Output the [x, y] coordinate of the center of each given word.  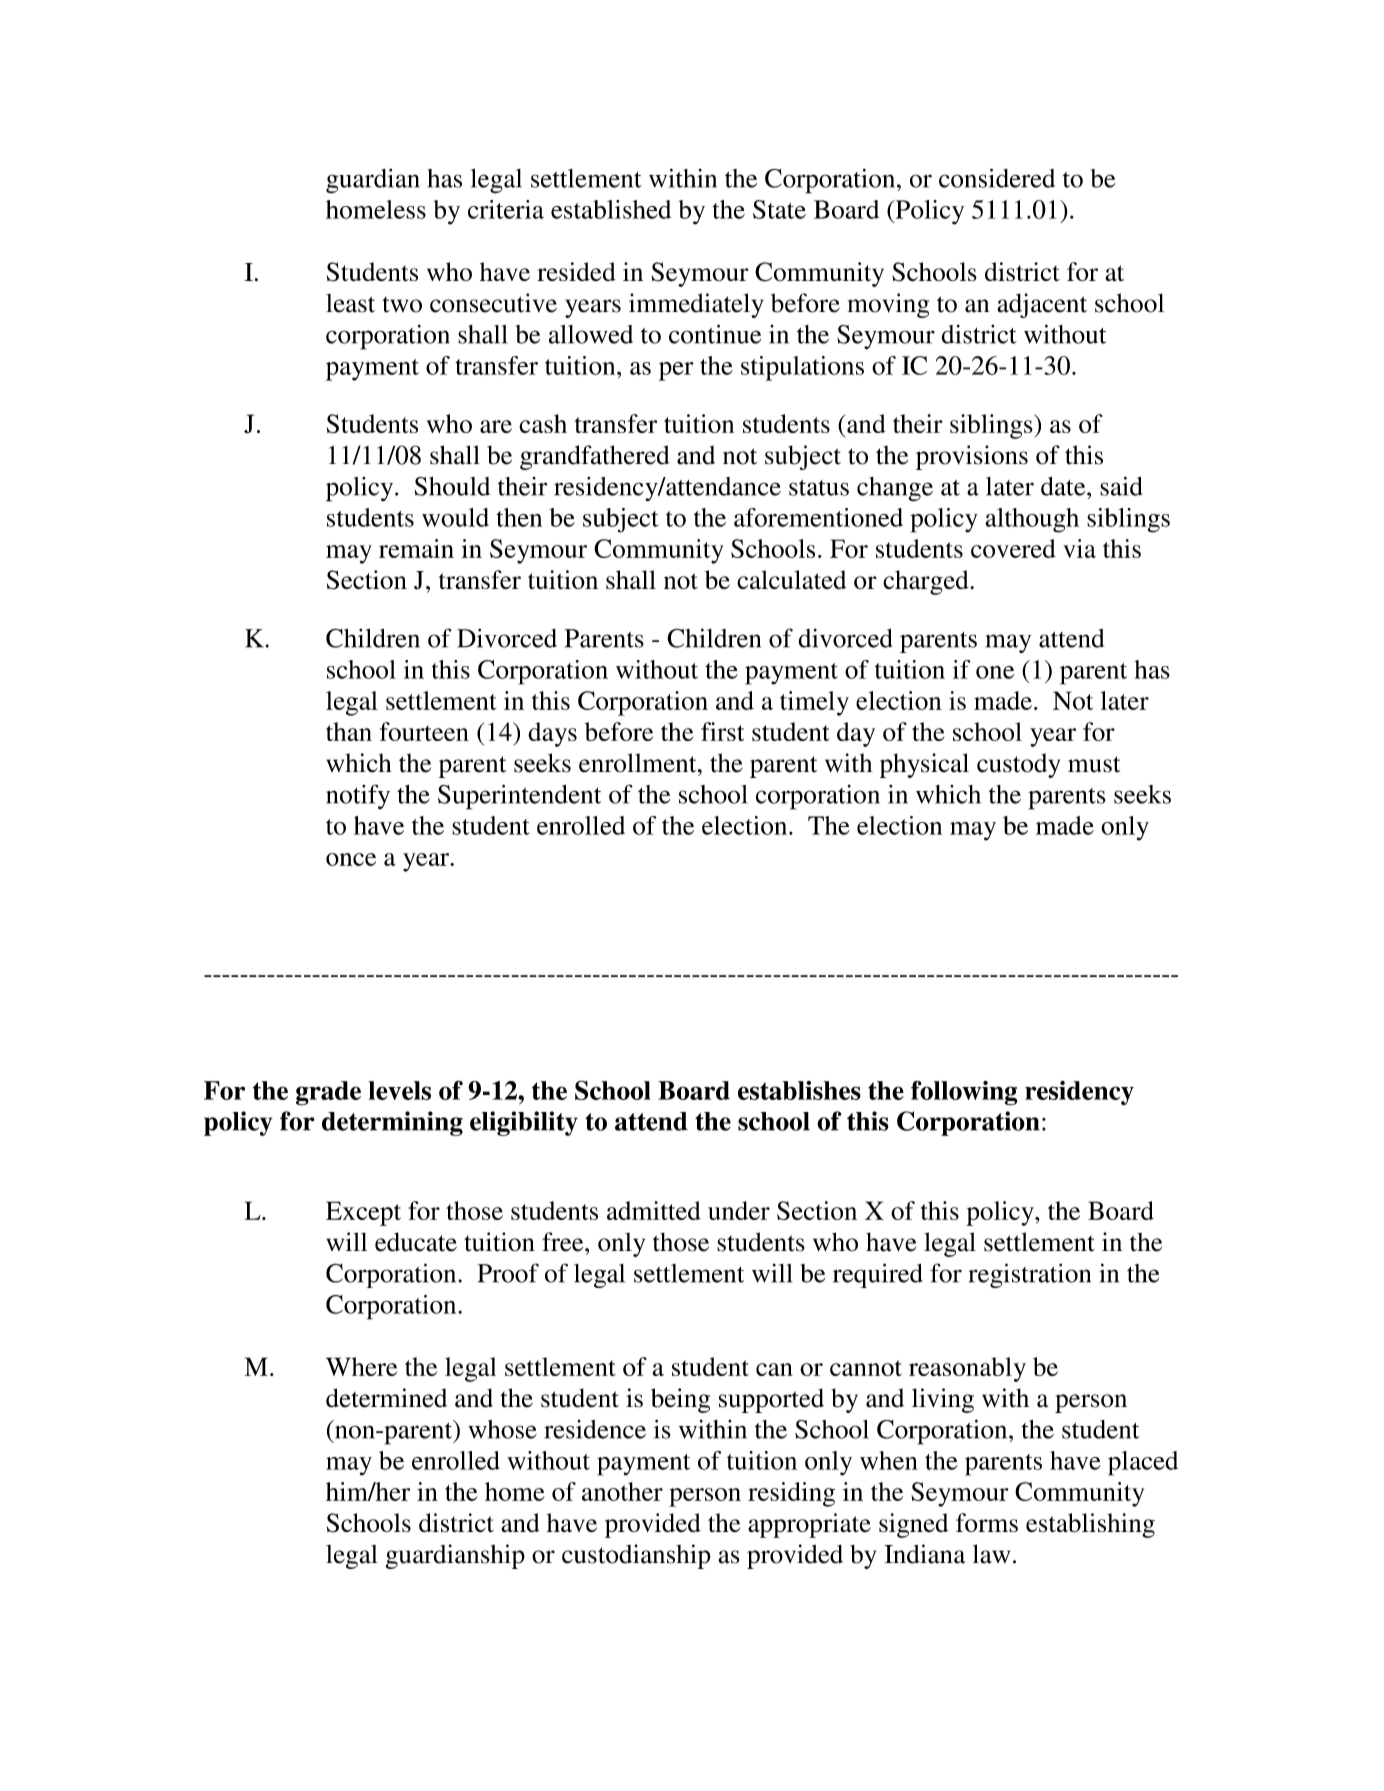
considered [997, 178]
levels [400, 1090]
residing [791, 1494]
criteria [506, 209]
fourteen [424, 731]
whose [502, 1429]
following [964, 1093]
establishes [799, 1090]
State [779, 209]
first [722, 731]
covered [1013, 548]
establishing [1090, 1525]
